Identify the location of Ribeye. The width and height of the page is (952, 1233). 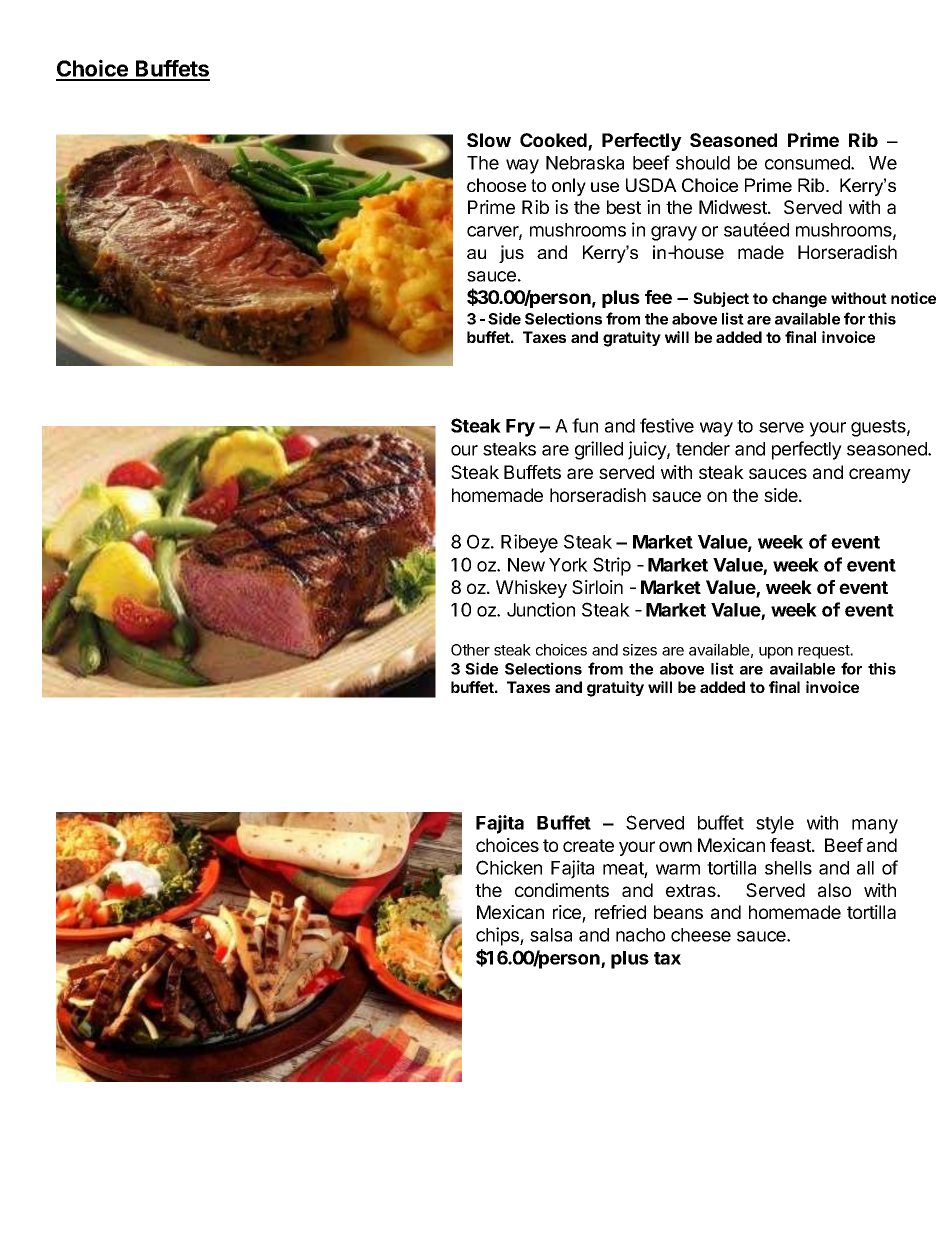
(529, 543).
